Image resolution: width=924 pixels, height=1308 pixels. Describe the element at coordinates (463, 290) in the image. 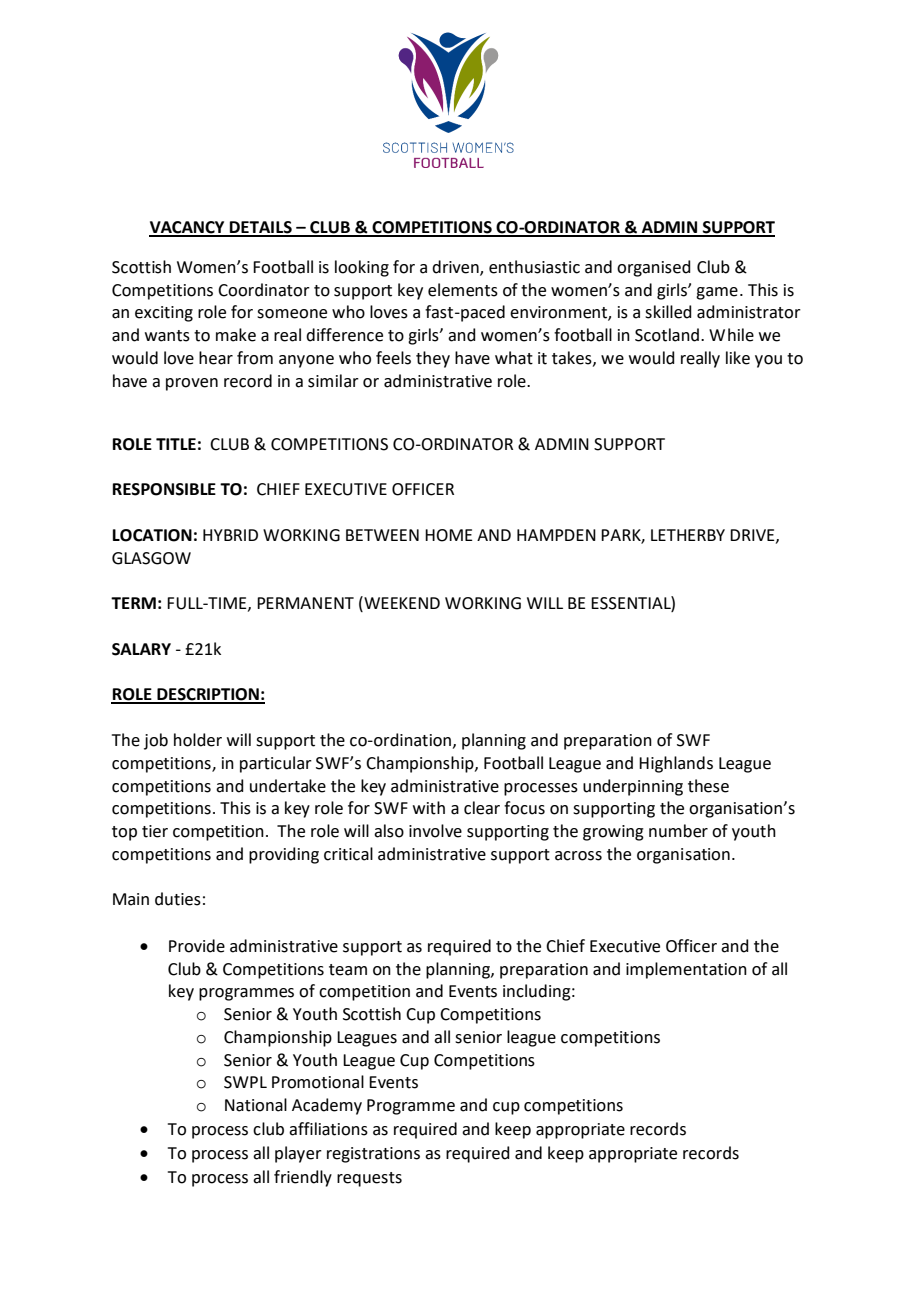

I see `elements` at that location.
